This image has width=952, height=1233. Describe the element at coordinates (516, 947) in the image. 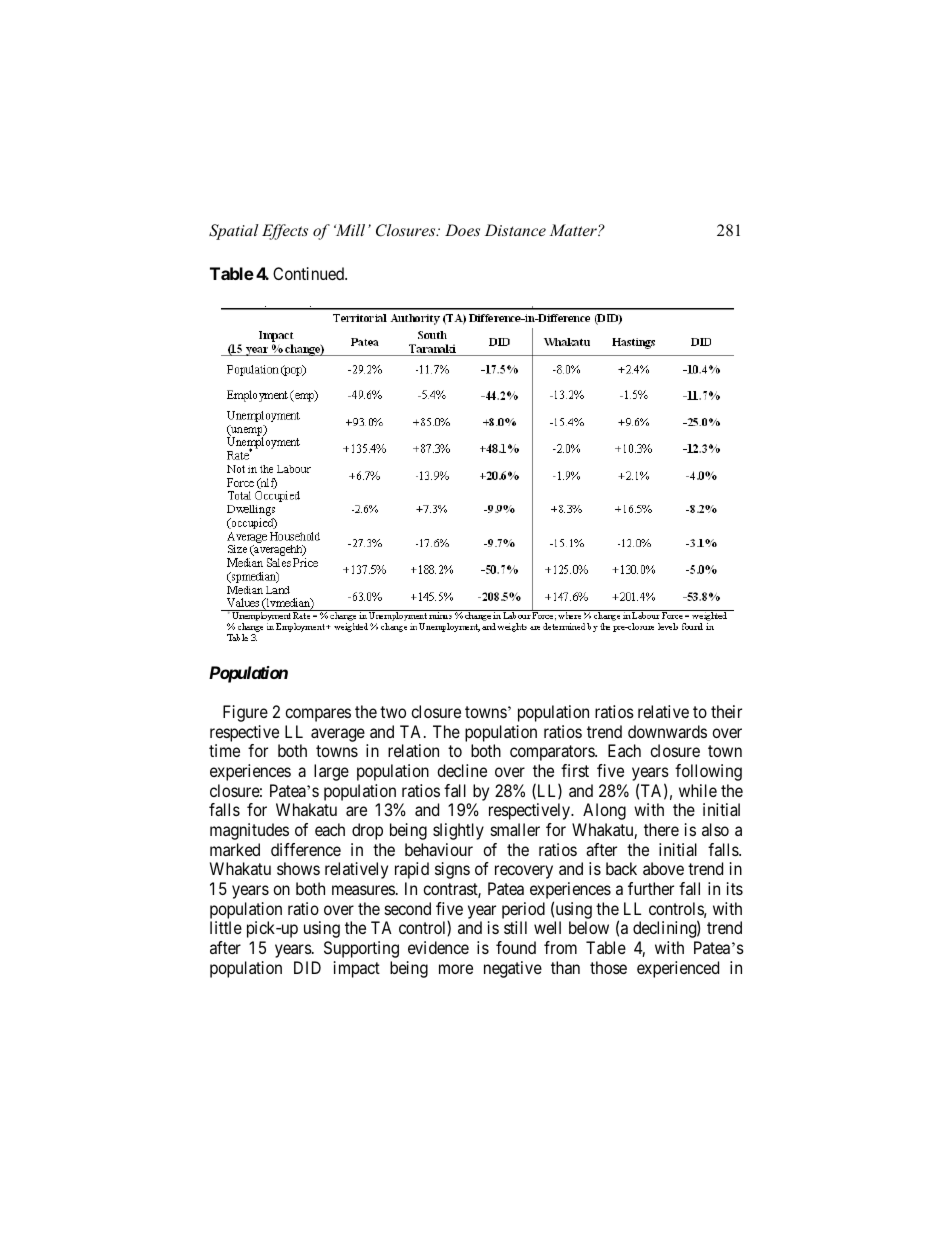

I see `found` at that location.
